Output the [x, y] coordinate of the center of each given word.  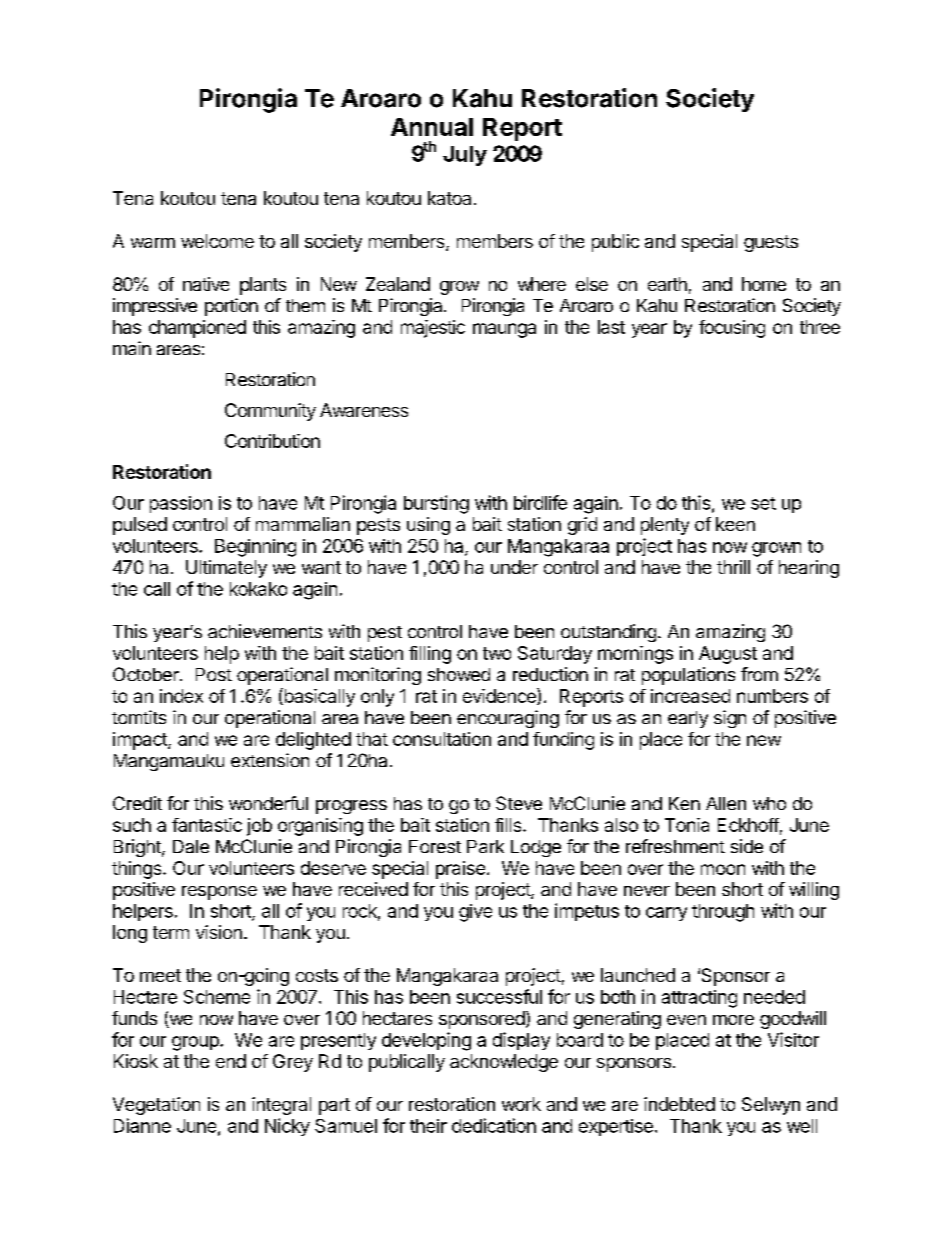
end [231, 1061]
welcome [217, 241]
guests [771, 243]
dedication [494, 1125]
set [763, 503]
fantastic [207, 825]
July [465, 156]
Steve [519, 803]
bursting [436, 504]
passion [181, 504]
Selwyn [771, 1106]
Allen [726, 803]
